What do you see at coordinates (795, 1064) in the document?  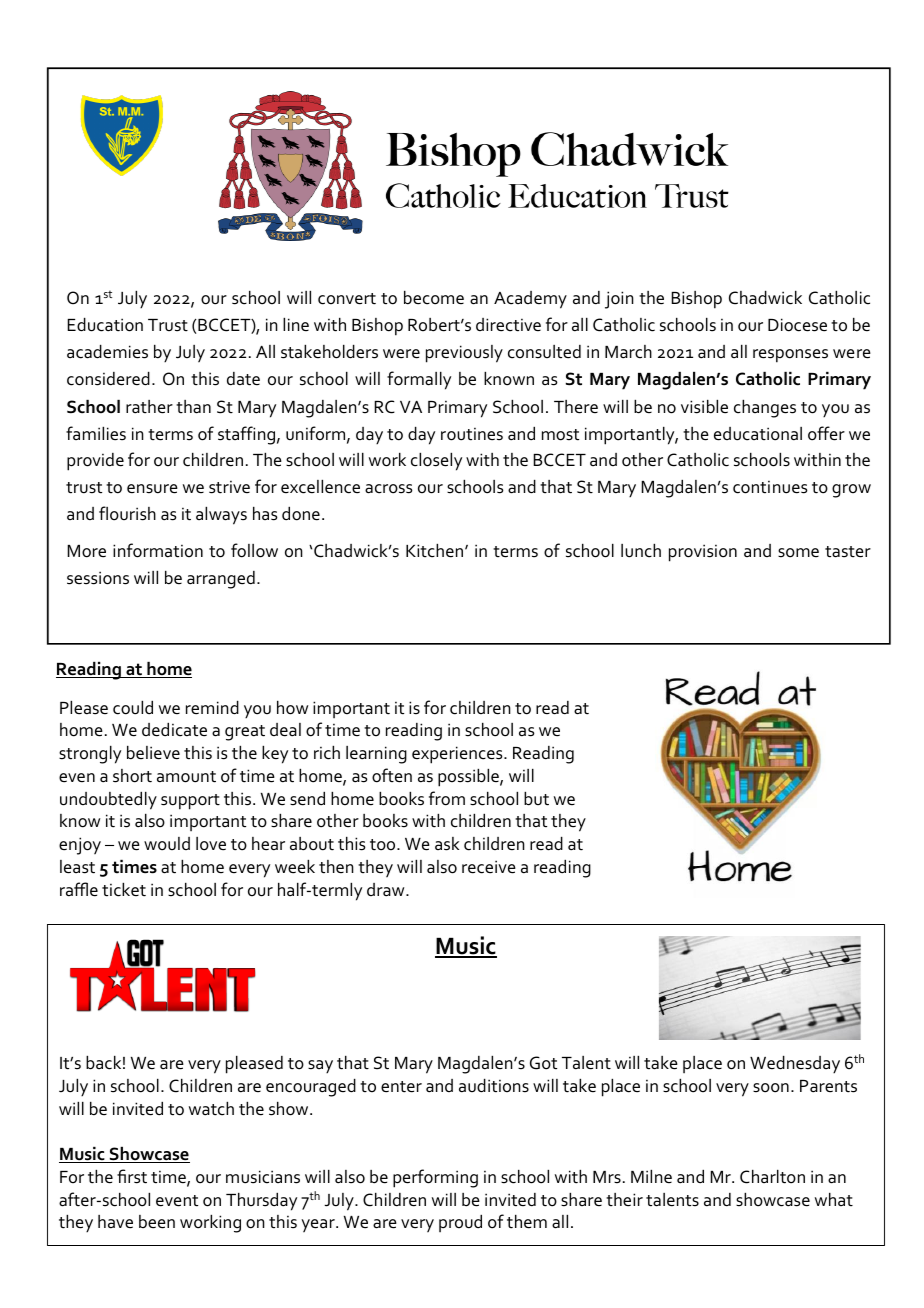 I see `Wednesday` at bounding box center [795, 1064].
